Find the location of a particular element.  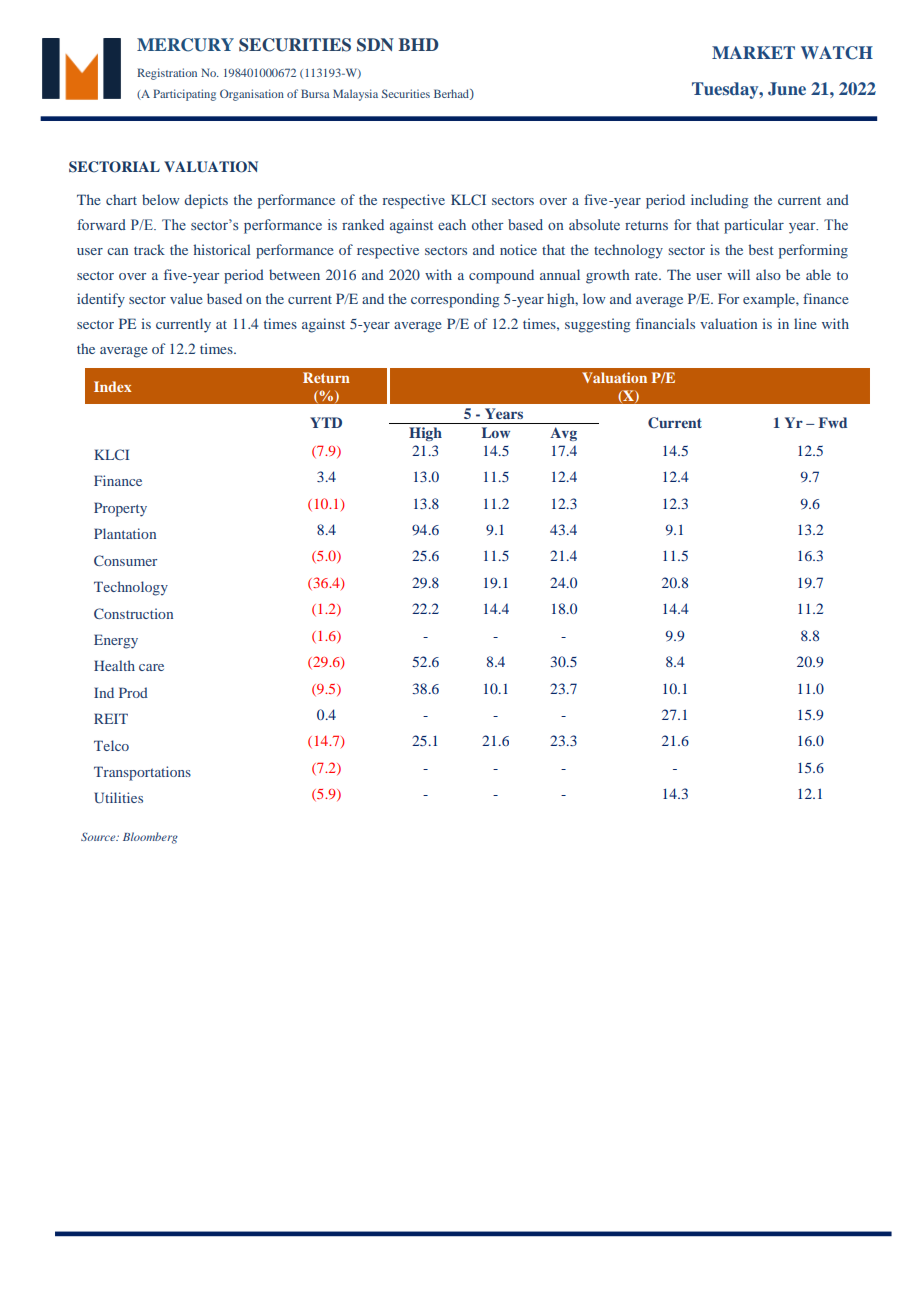

Construction is located at coordinates (133, 613).
